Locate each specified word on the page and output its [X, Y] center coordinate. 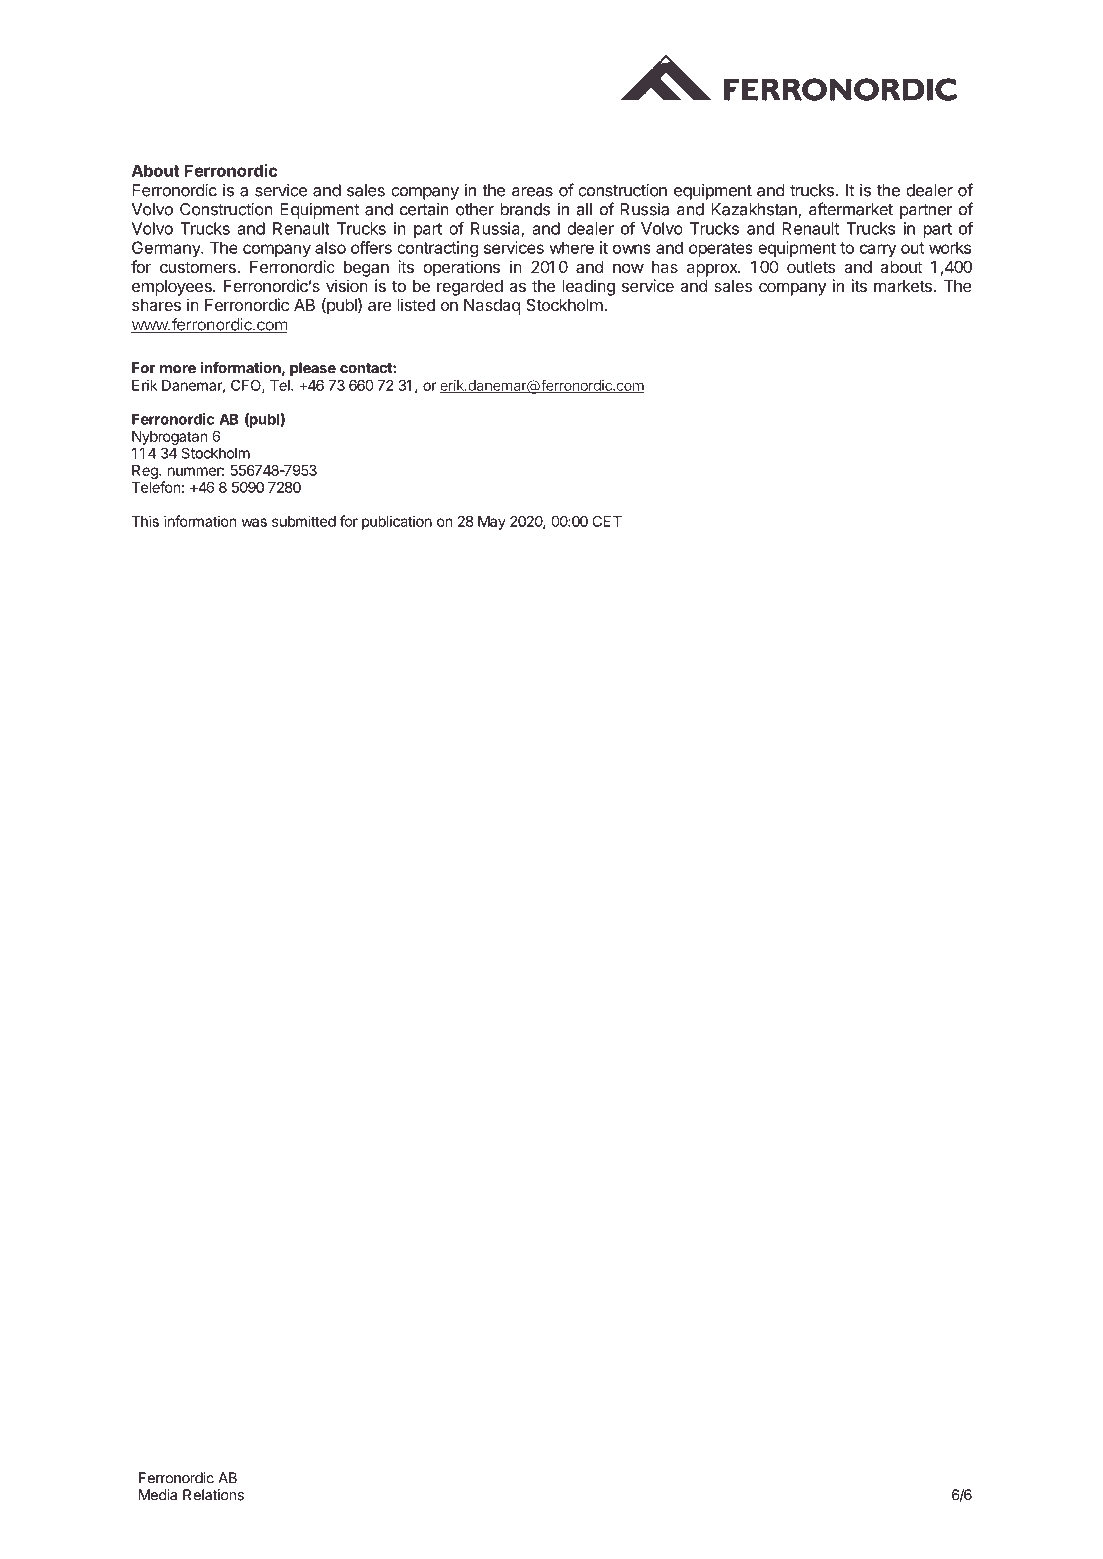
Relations [213, 1495]
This [145, 521]
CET [607, 521]
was [254, 522]
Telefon [156, 487]
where [572, 247]
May [492, 523]
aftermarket [851, 209]
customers [199, 267]
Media [158, 1495]
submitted [304, 521]
